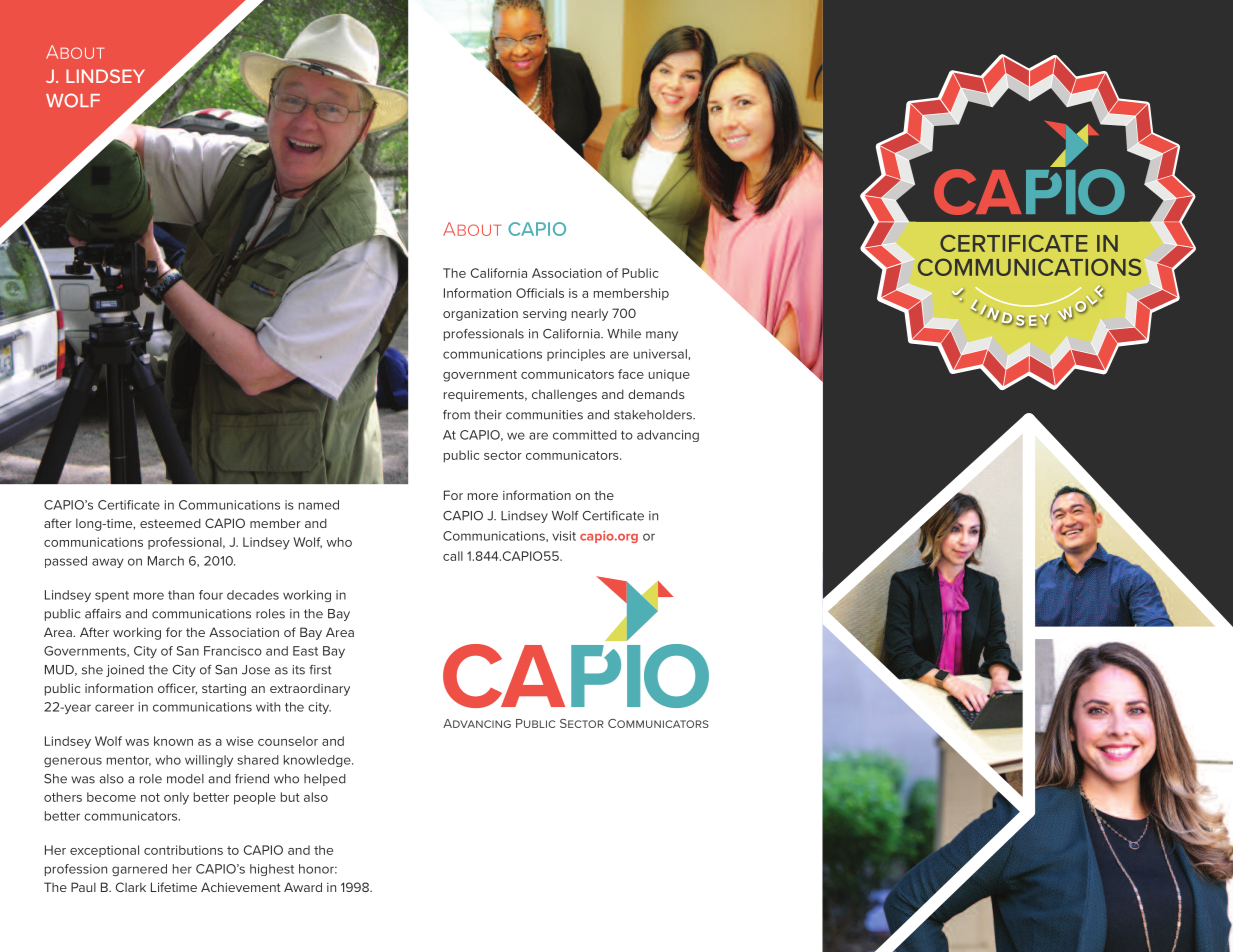 The image size is (1233, 952). What do you see at coordinates (480, 315) in the screenshot?
I see `organization` at bounding box center [480, 315].
